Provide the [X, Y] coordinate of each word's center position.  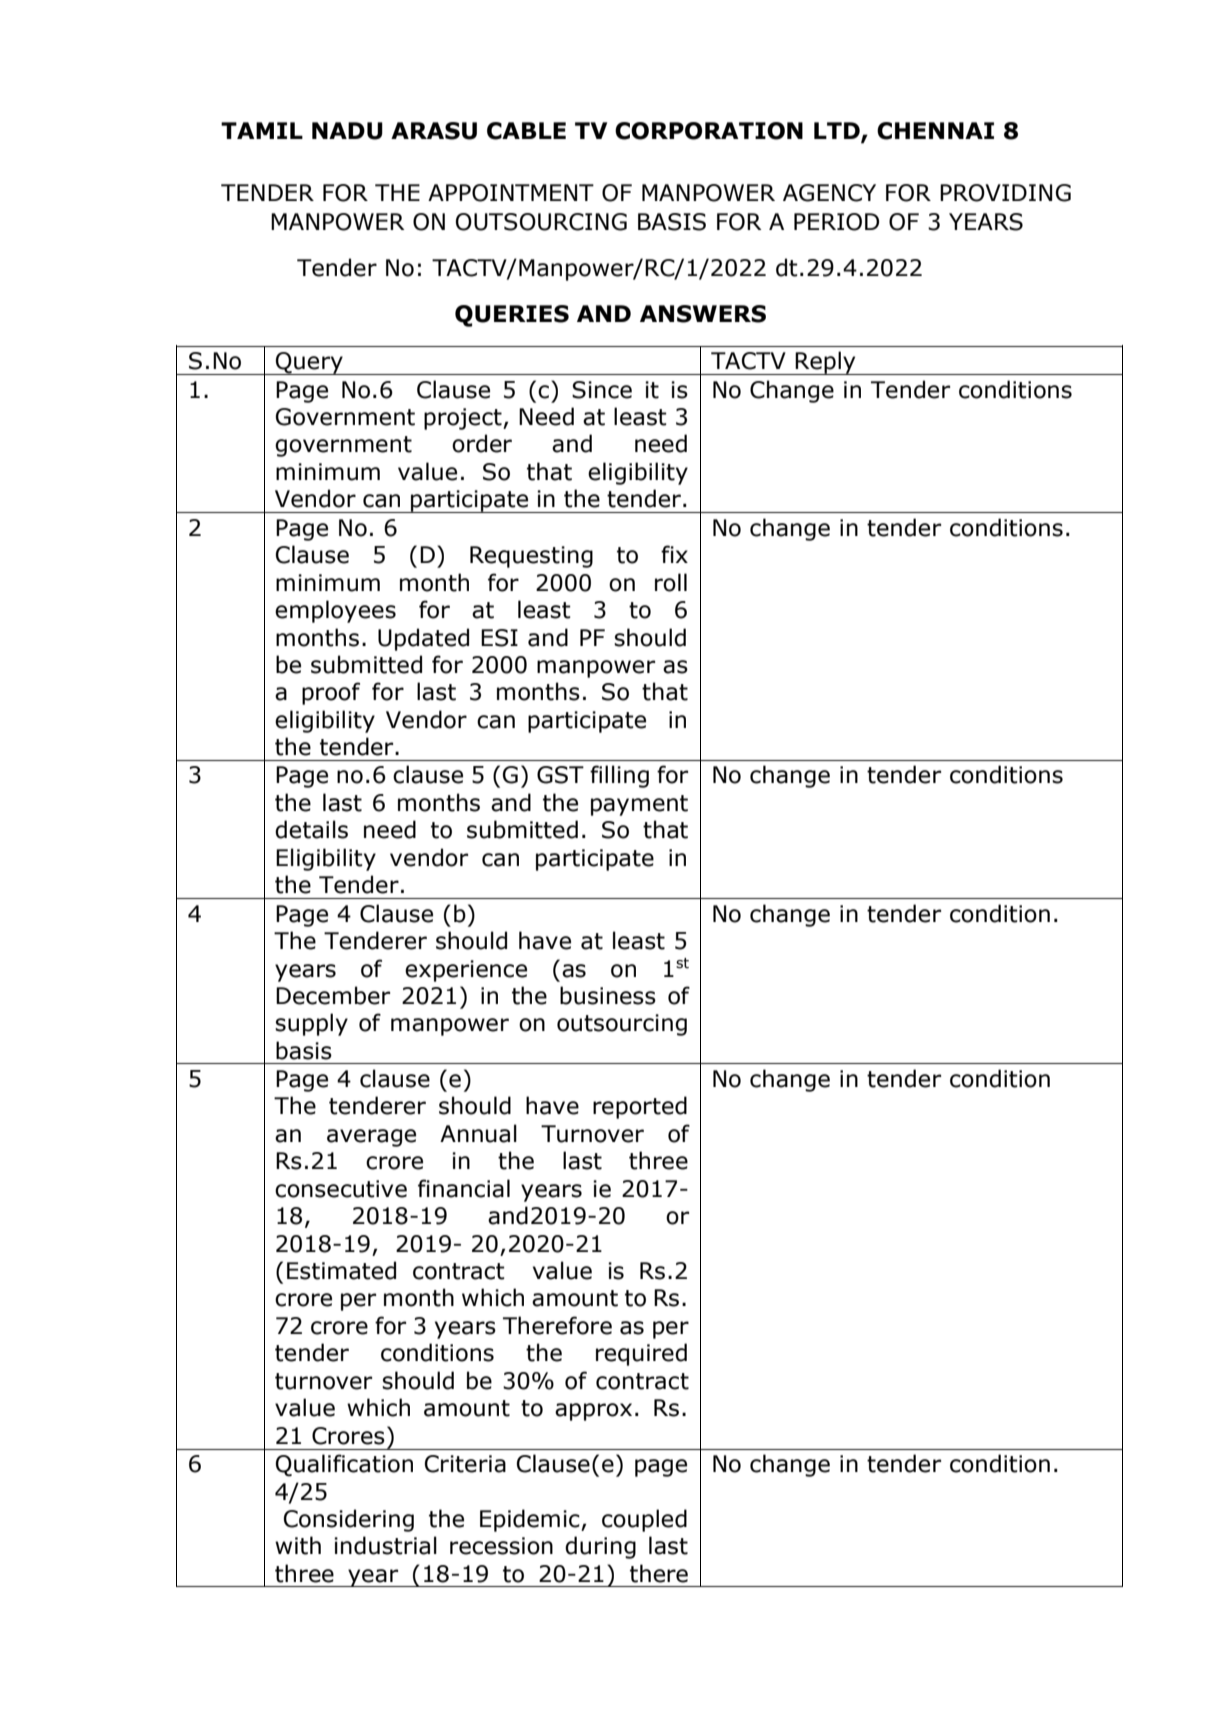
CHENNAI [935, 131]
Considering [349, 1520]
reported [640, 1107]
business [608, 995]
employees [335, 611]
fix [674, 554]
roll [671, 582]
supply [311, 1024]
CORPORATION [709, 131]
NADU [347, 131]
